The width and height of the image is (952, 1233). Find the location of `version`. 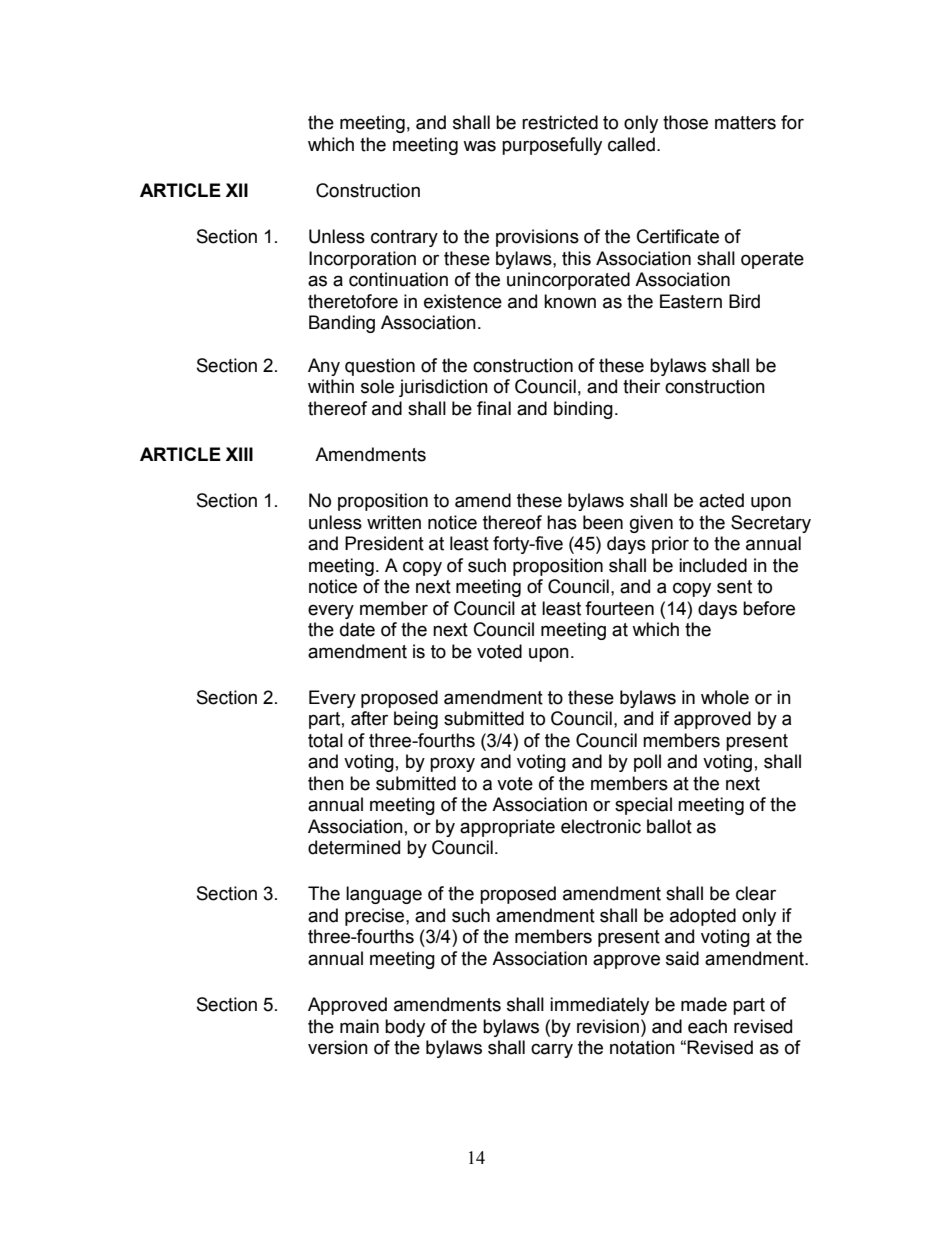

version is located at coordinates (338, 1047).
